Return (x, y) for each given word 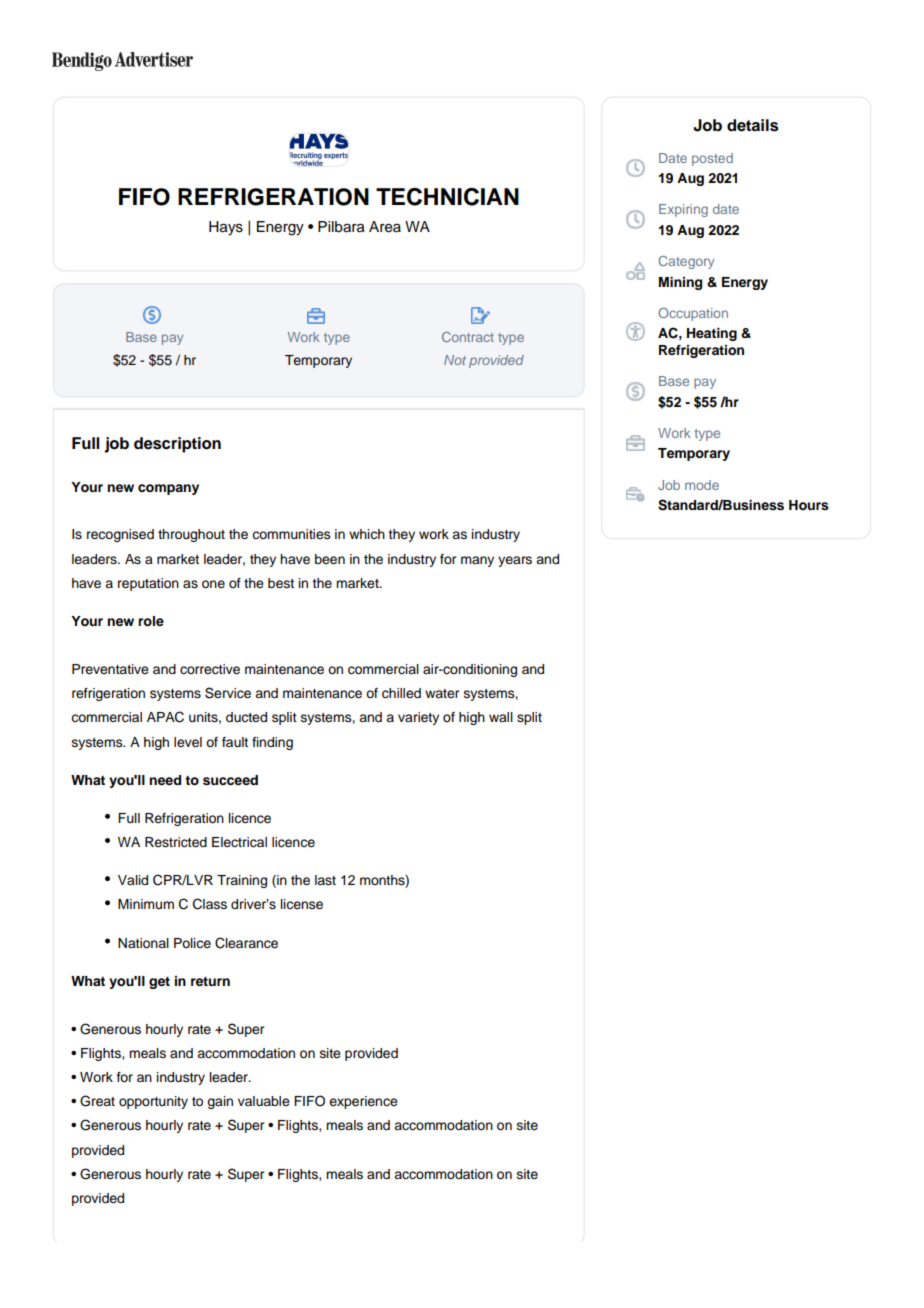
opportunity (153, 1102)
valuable (264, 1101)
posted (712, 159)
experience (363, 1102)
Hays (226, 228)
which (367, 534)
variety (418, 718)
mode (702, 485)
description (177, 445)
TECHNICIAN (447, 197)
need (165, 780)
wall (501, 717)
